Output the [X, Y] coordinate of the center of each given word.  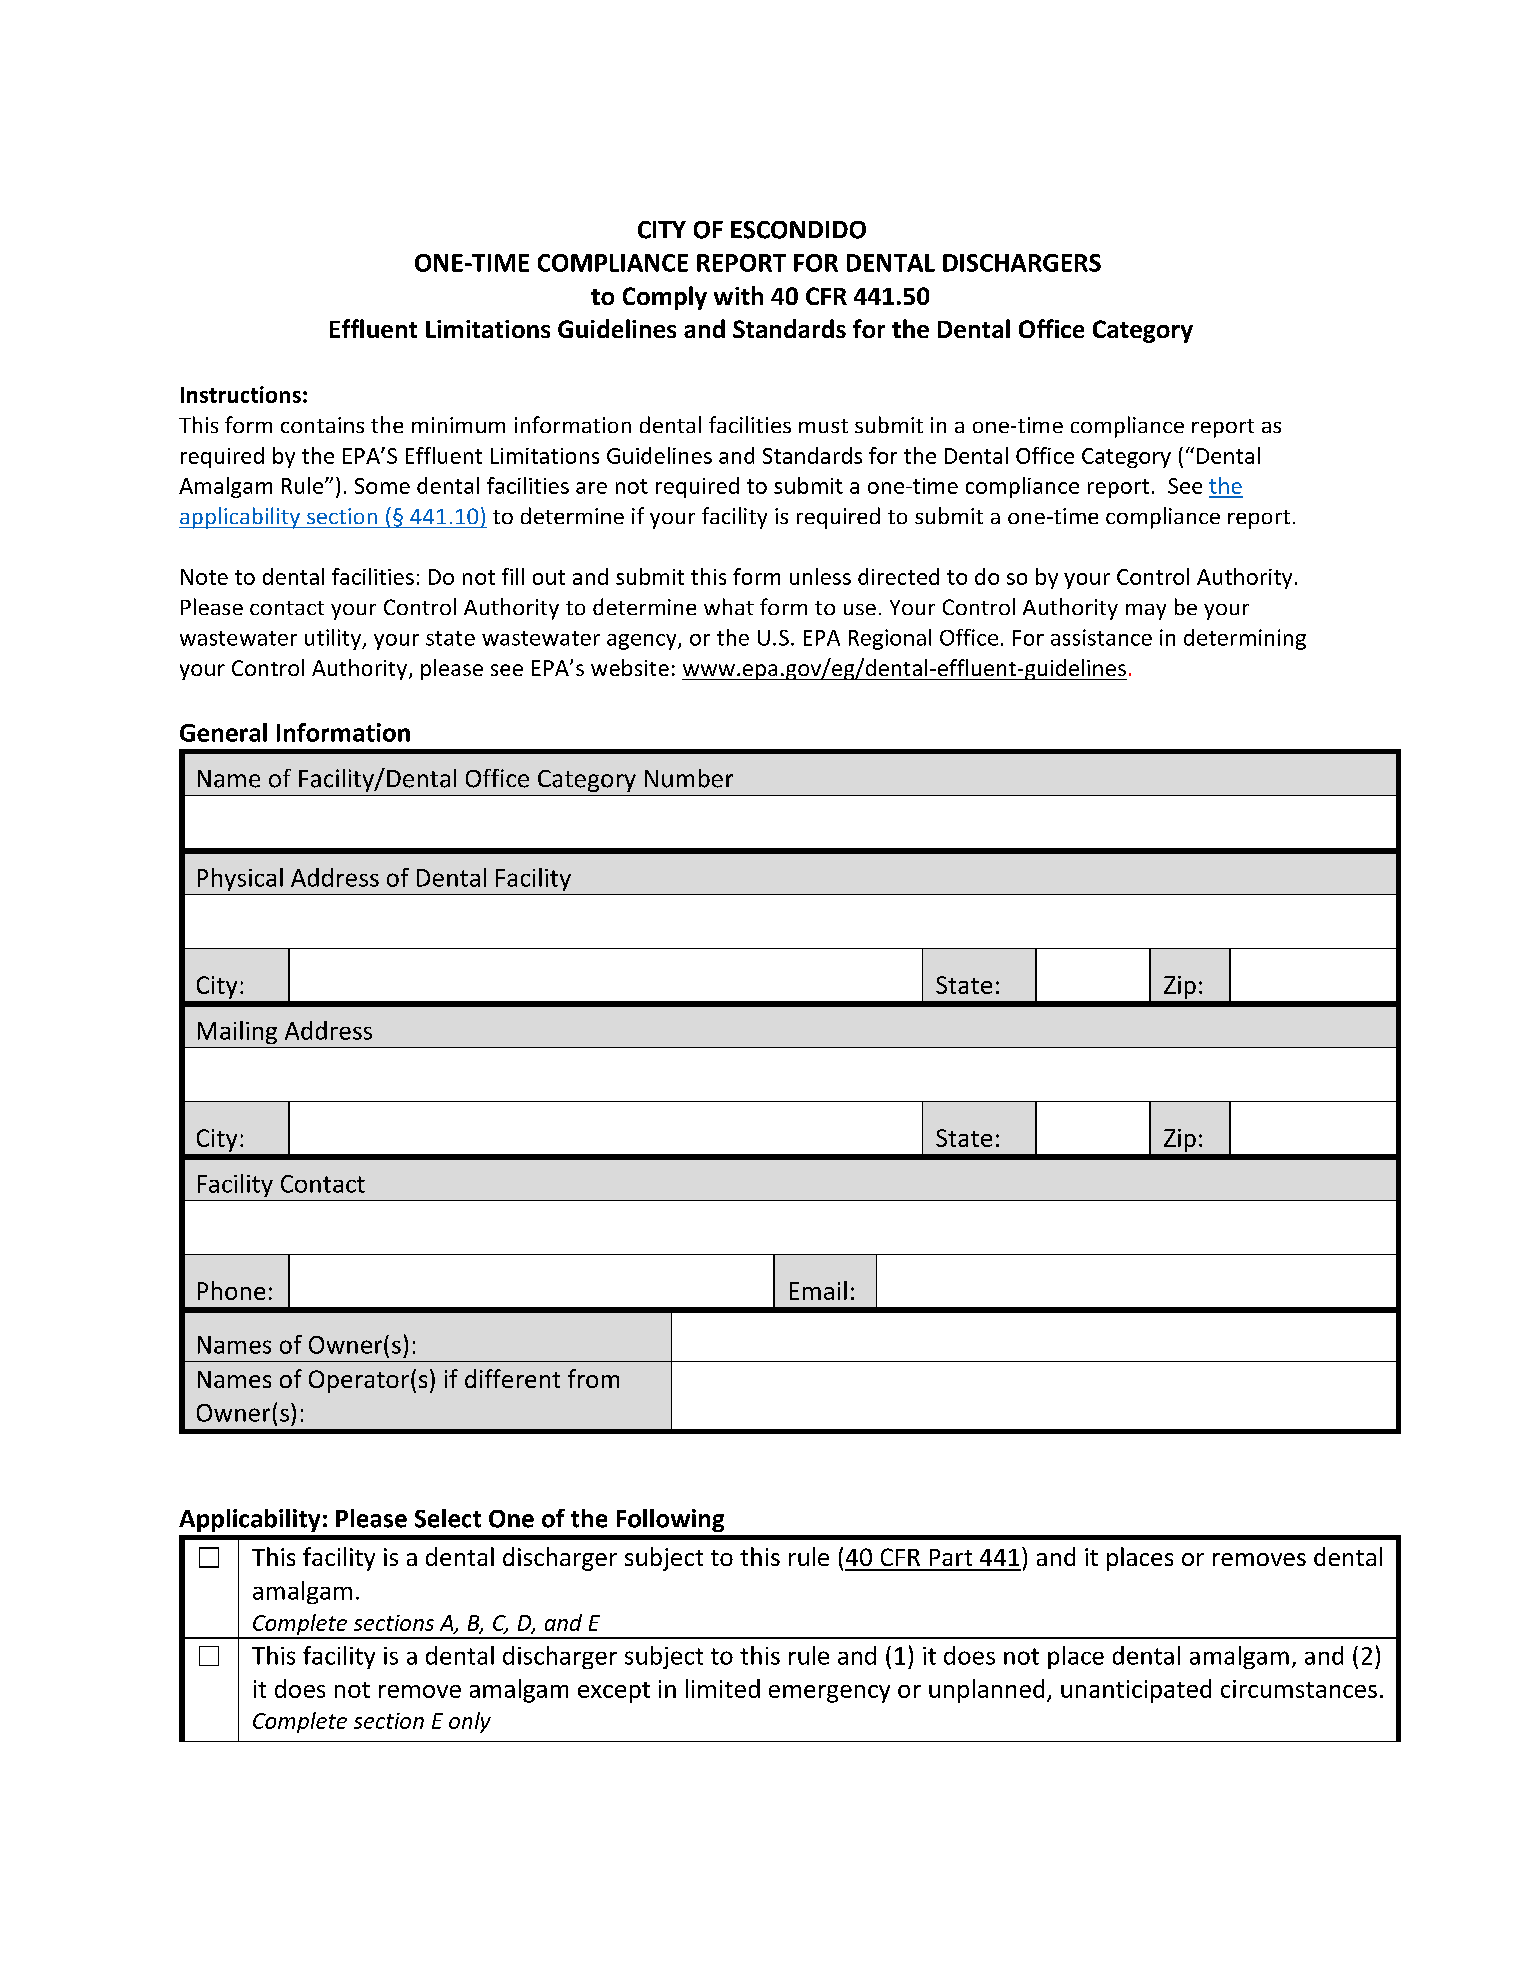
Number [689, 778]
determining [1245, 639]
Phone [231, 1290]
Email [818, 1290]
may [1146, 612]
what [729, 606]
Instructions [241, 394]
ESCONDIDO [798, 230]
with [738, 295]
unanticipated [1136, 1691]
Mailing [237, 1032]
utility [334, 639]
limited [723, 1688]
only [470, 1722]
